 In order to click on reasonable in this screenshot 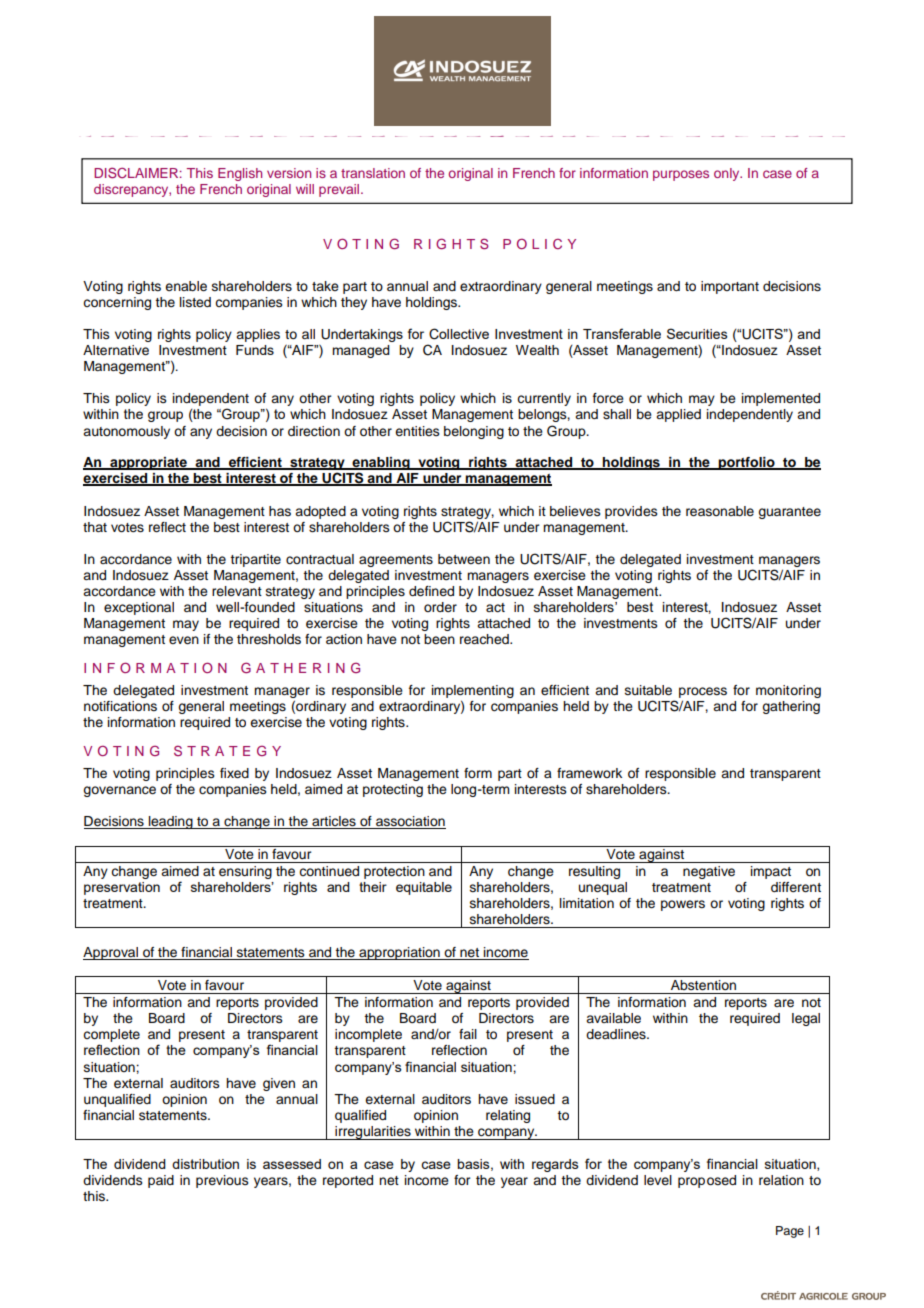, I will do `click(720, 511)`.
